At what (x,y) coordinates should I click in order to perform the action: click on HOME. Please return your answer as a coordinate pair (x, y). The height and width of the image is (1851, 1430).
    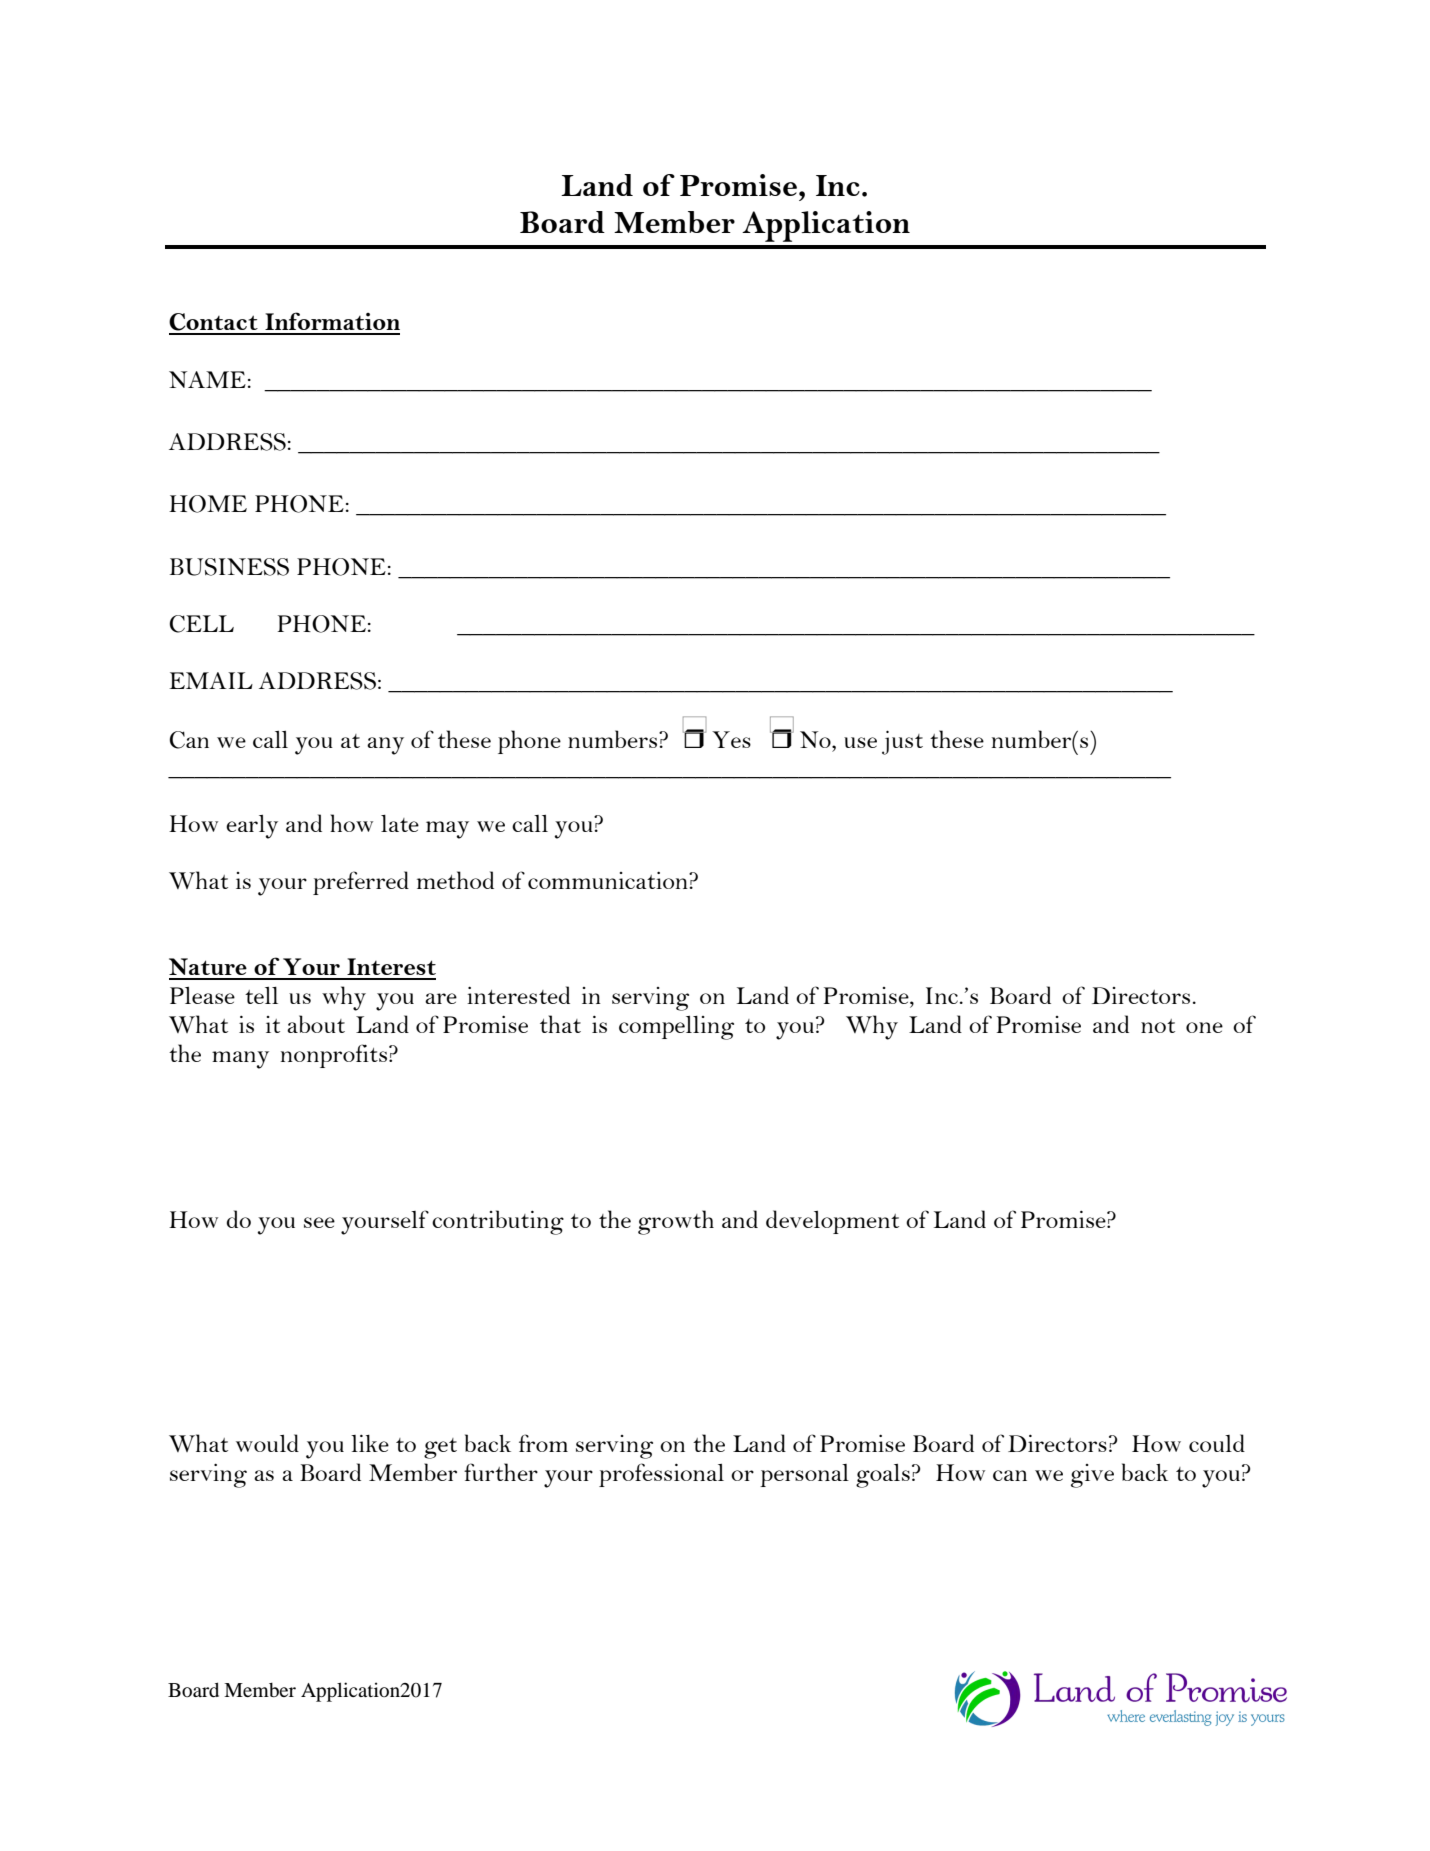
    Looking at the image, I should click on (208, 504).
